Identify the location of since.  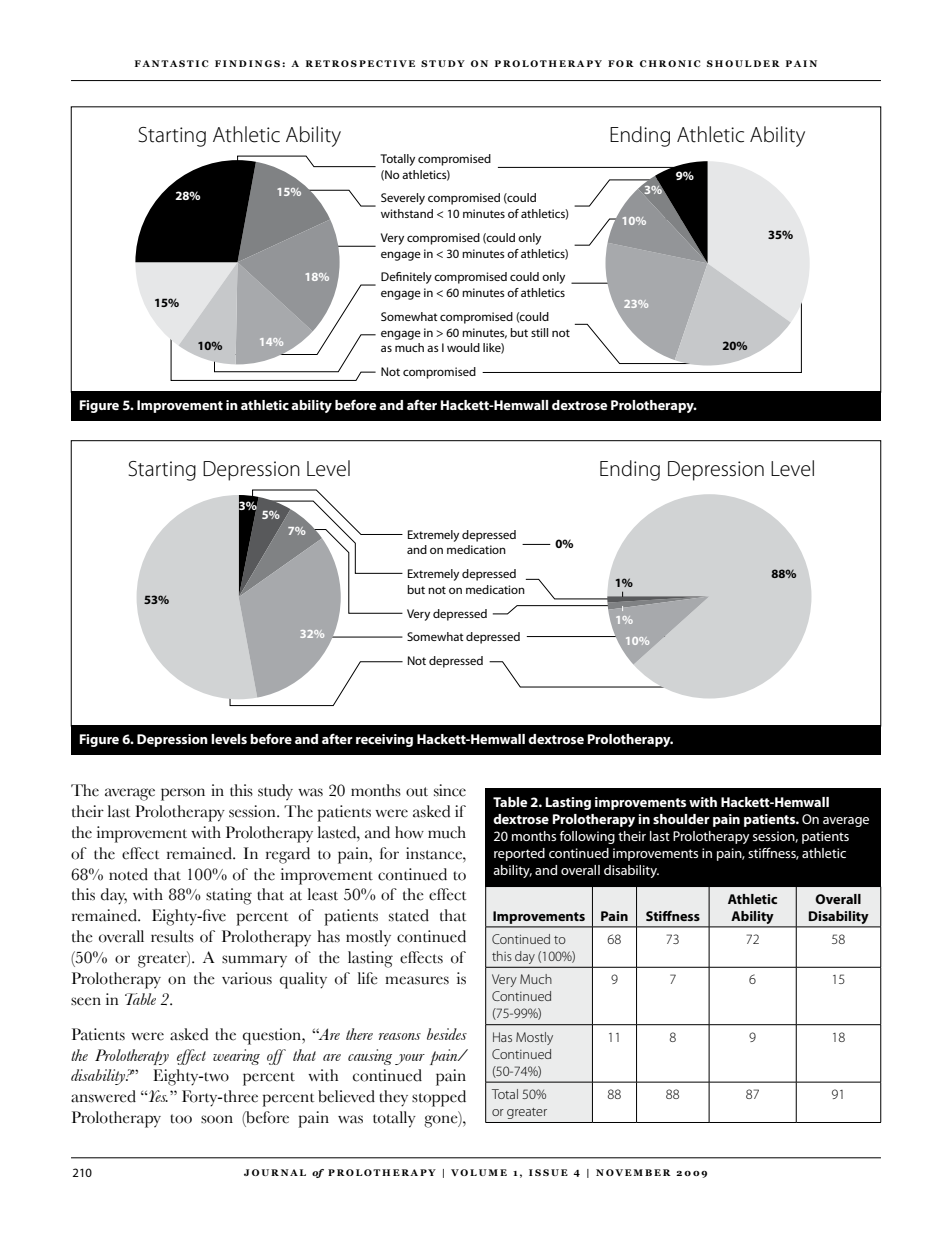
(450, 790).
